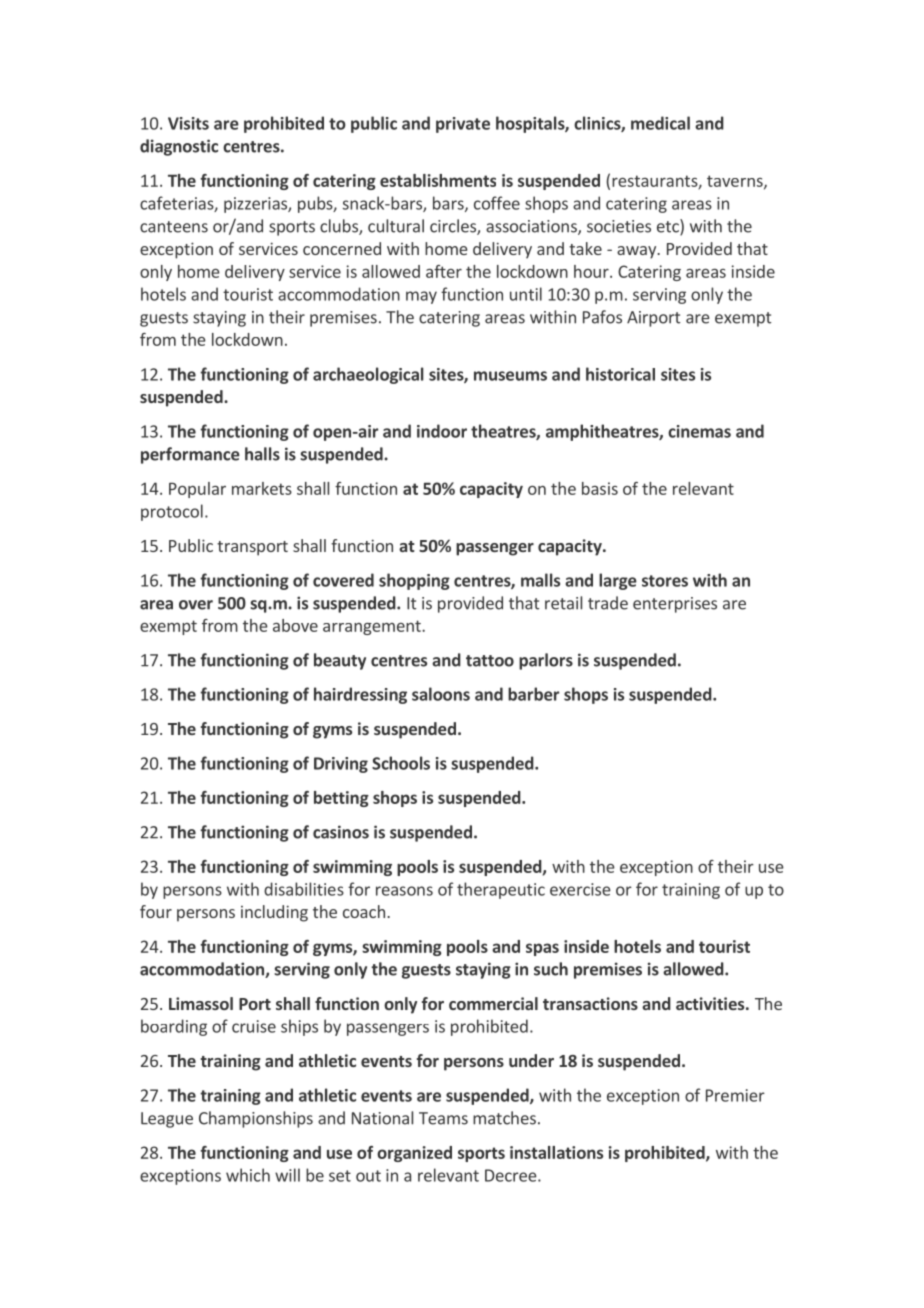  Describe the element at coordinates (248, 1175) in the page. I see `which` at that location.
